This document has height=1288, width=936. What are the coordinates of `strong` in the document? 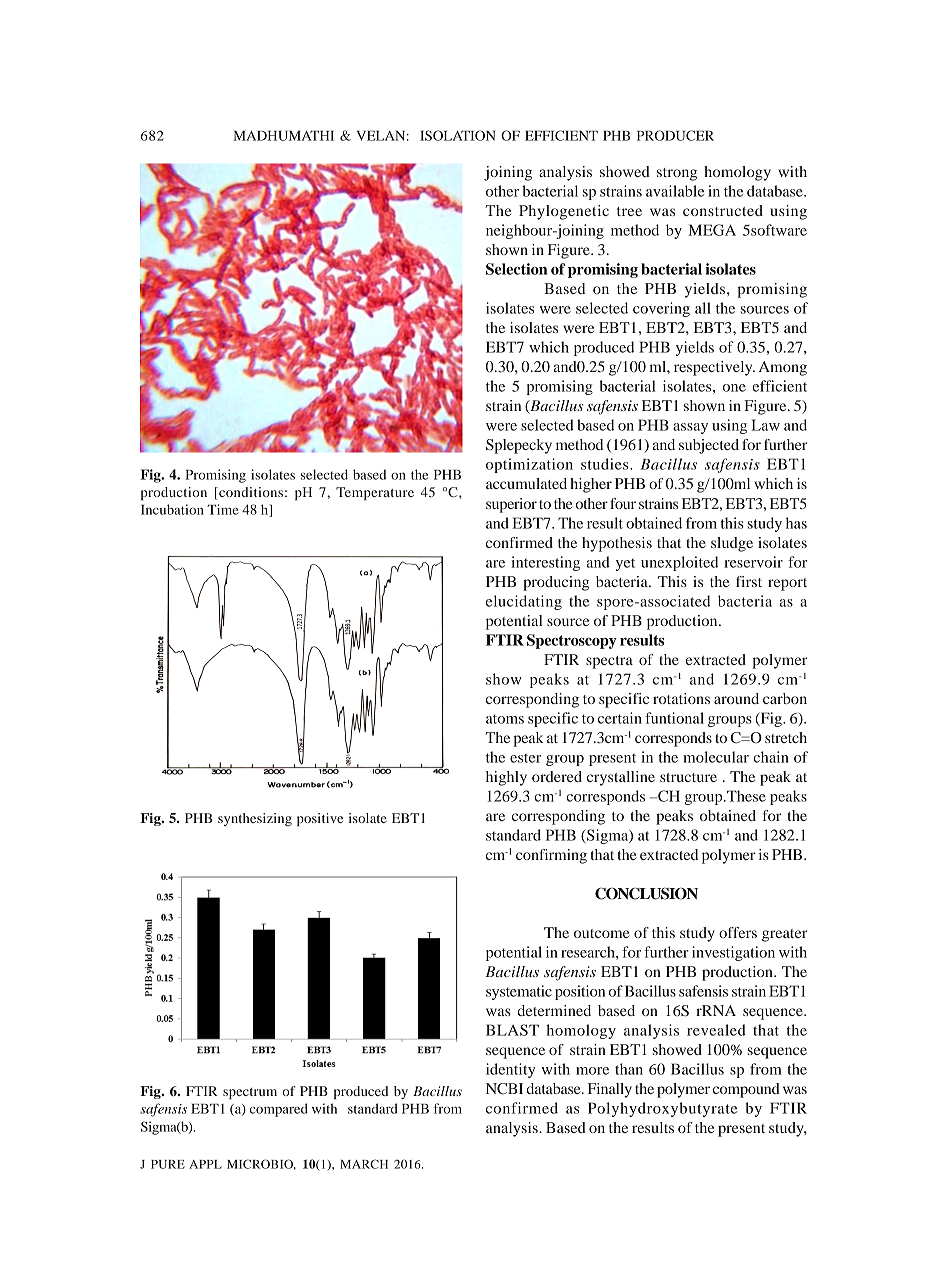 It's located at (677, 174).
